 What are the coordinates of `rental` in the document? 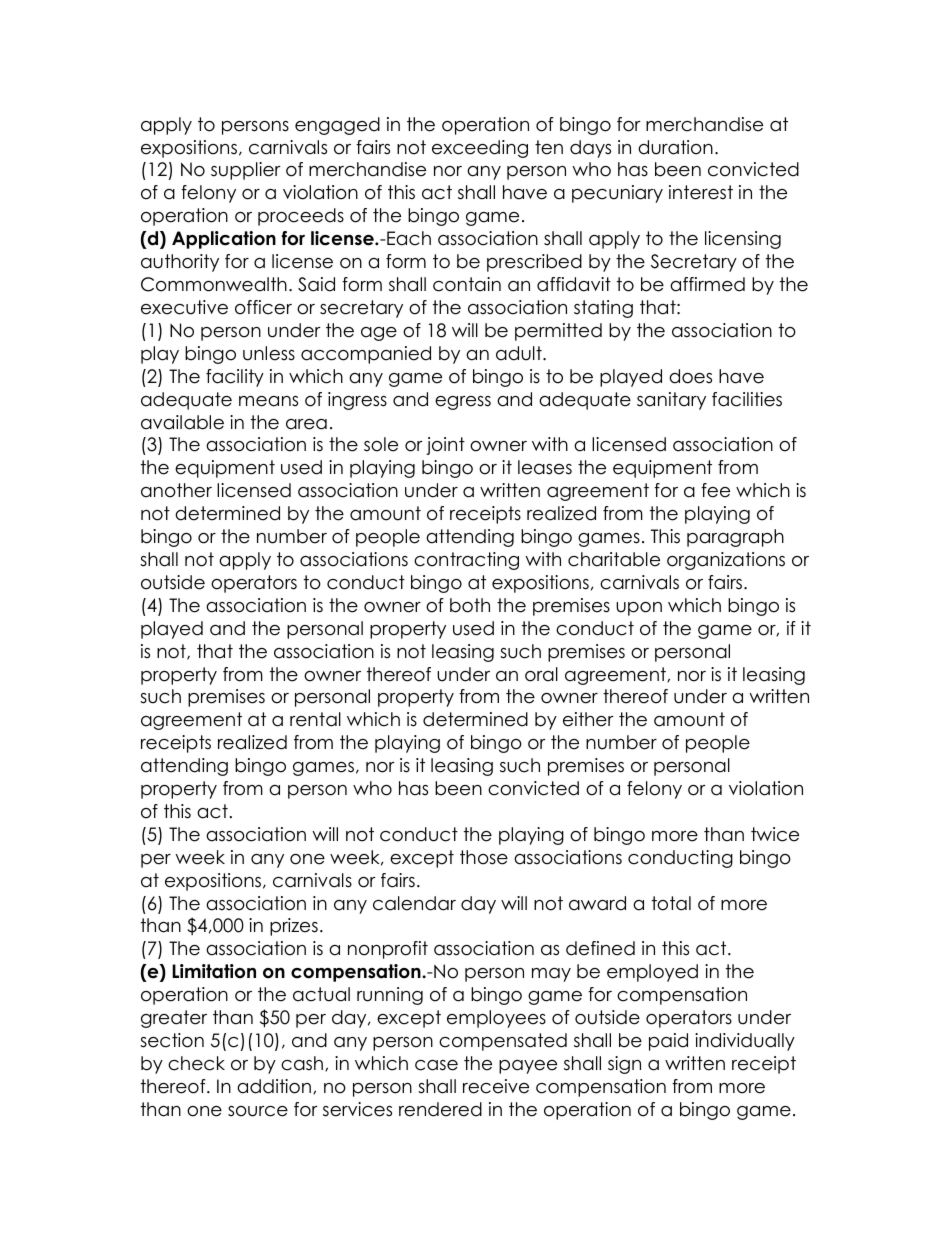 It's located at (315, 719).
